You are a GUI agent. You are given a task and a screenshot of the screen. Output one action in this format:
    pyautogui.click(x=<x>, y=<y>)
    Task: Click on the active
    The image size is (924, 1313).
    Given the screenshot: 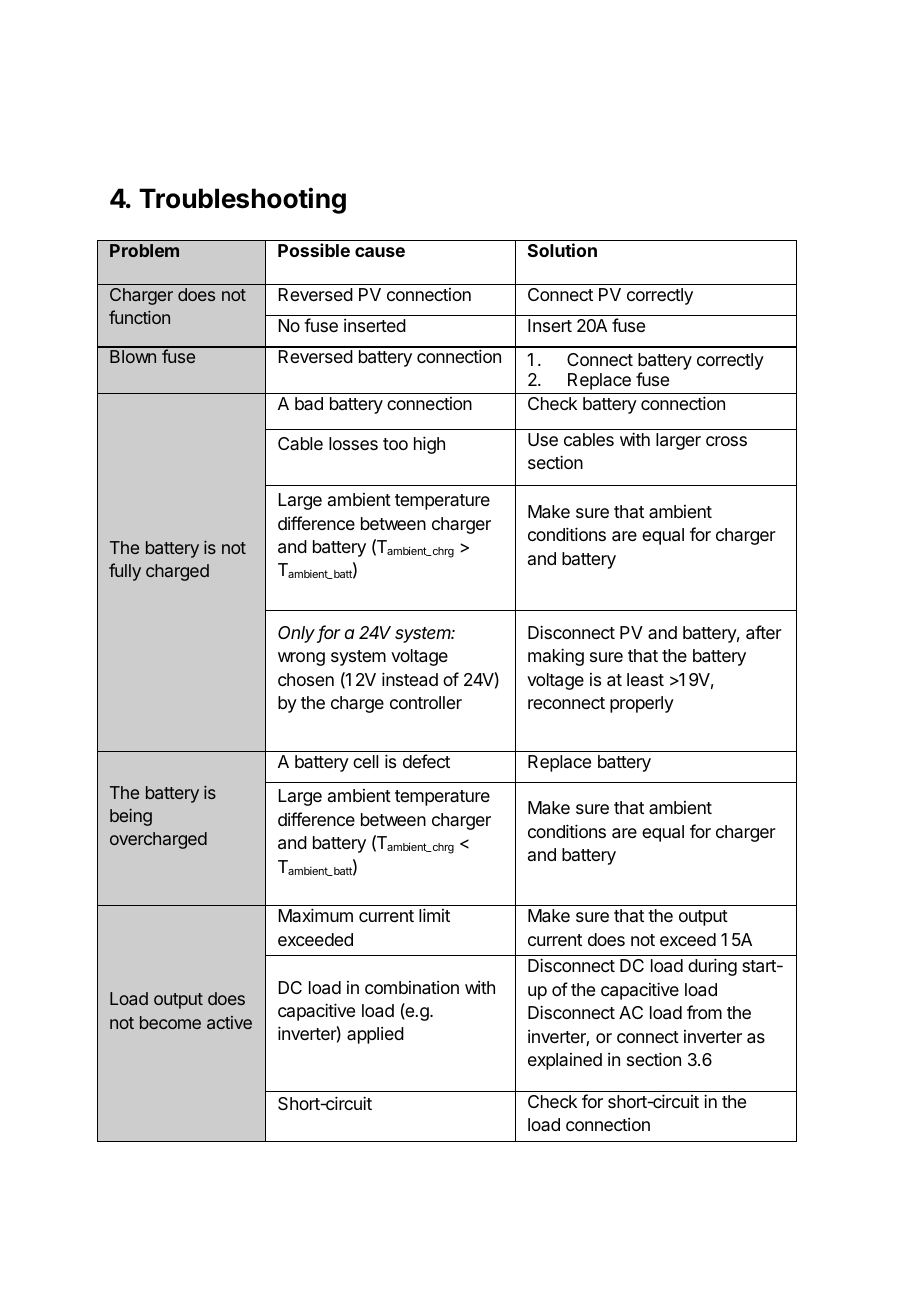 What is the action you would take?
    pyautogui.click(x=229, y=1022)
